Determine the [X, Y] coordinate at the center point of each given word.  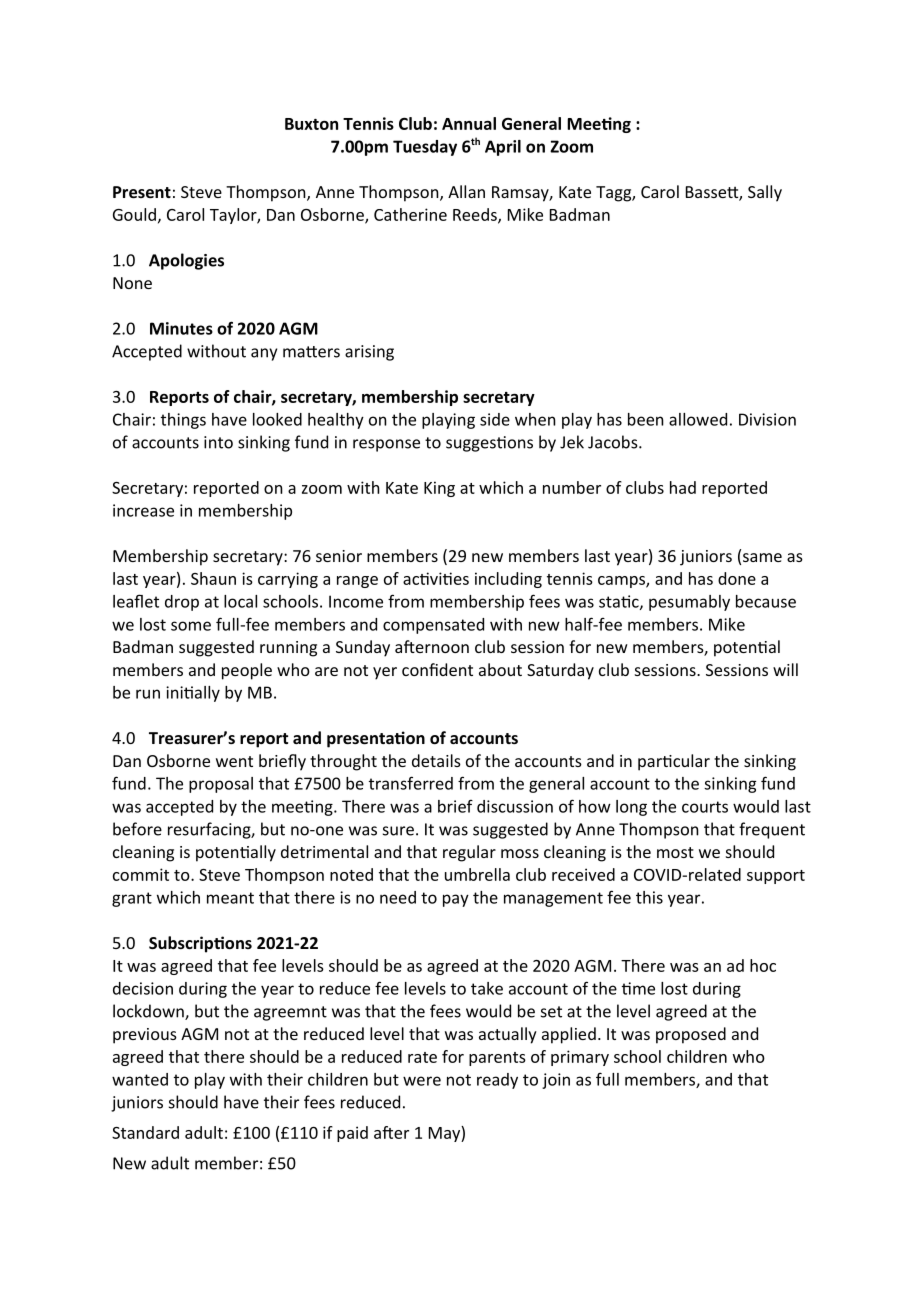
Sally [765, 193]
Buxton [311, 124]
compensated [433, 626]
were [422, 1081]
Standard [145, 1132]
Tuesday [425, 148]
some [191, 626]
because [766, 601]
